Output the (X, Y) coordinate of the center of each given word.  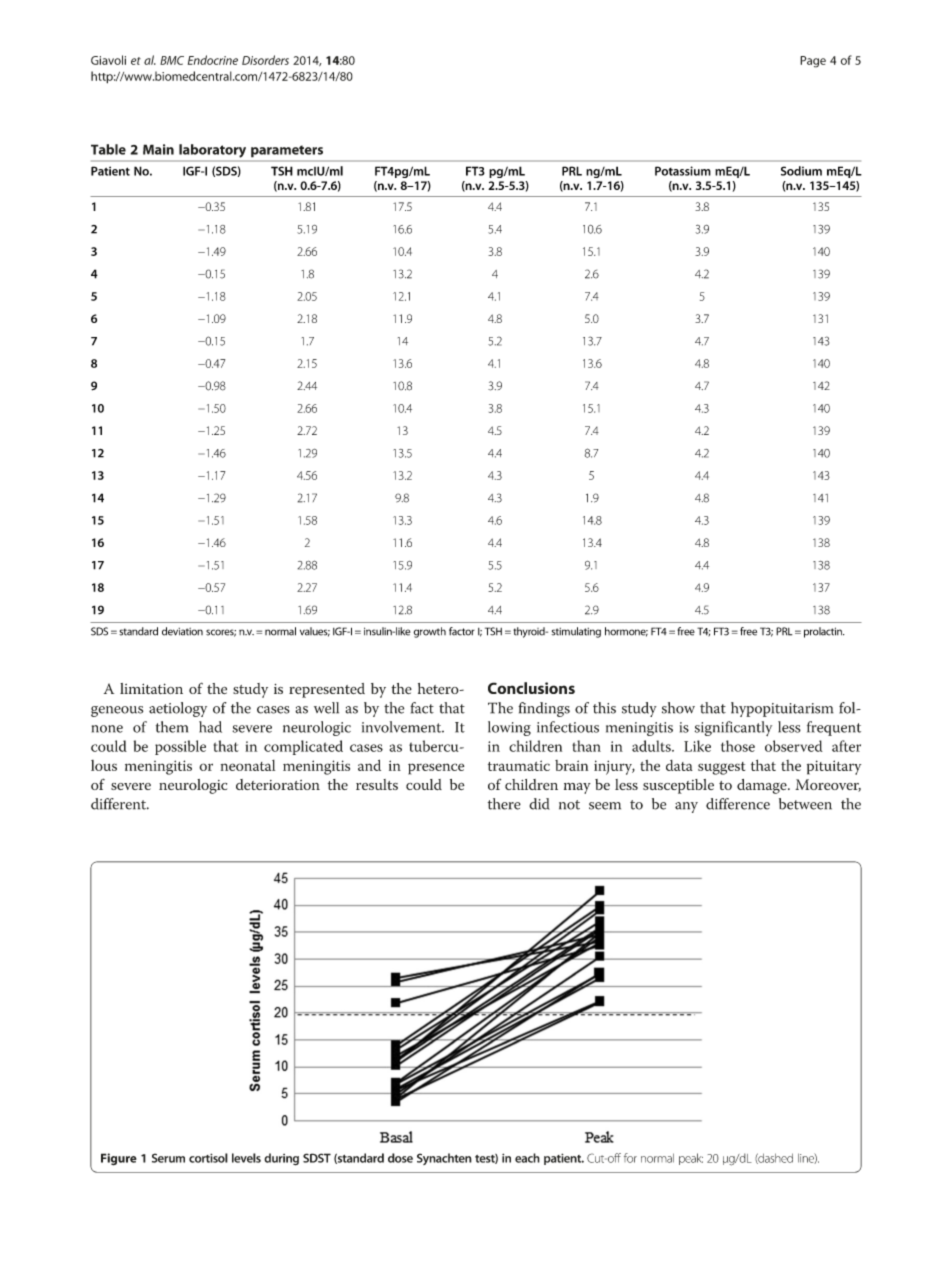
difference (738, 804)
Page (813, 62)
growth (430, 632)
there (504, 804)
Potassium (683, 171)
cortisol (208, 1158)
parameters (287, 151)
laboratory (212, 151)
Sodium (801, 171)
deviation (182, 631)
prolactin (824, 632)
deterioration (278, 784)
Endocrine (213, 60)
